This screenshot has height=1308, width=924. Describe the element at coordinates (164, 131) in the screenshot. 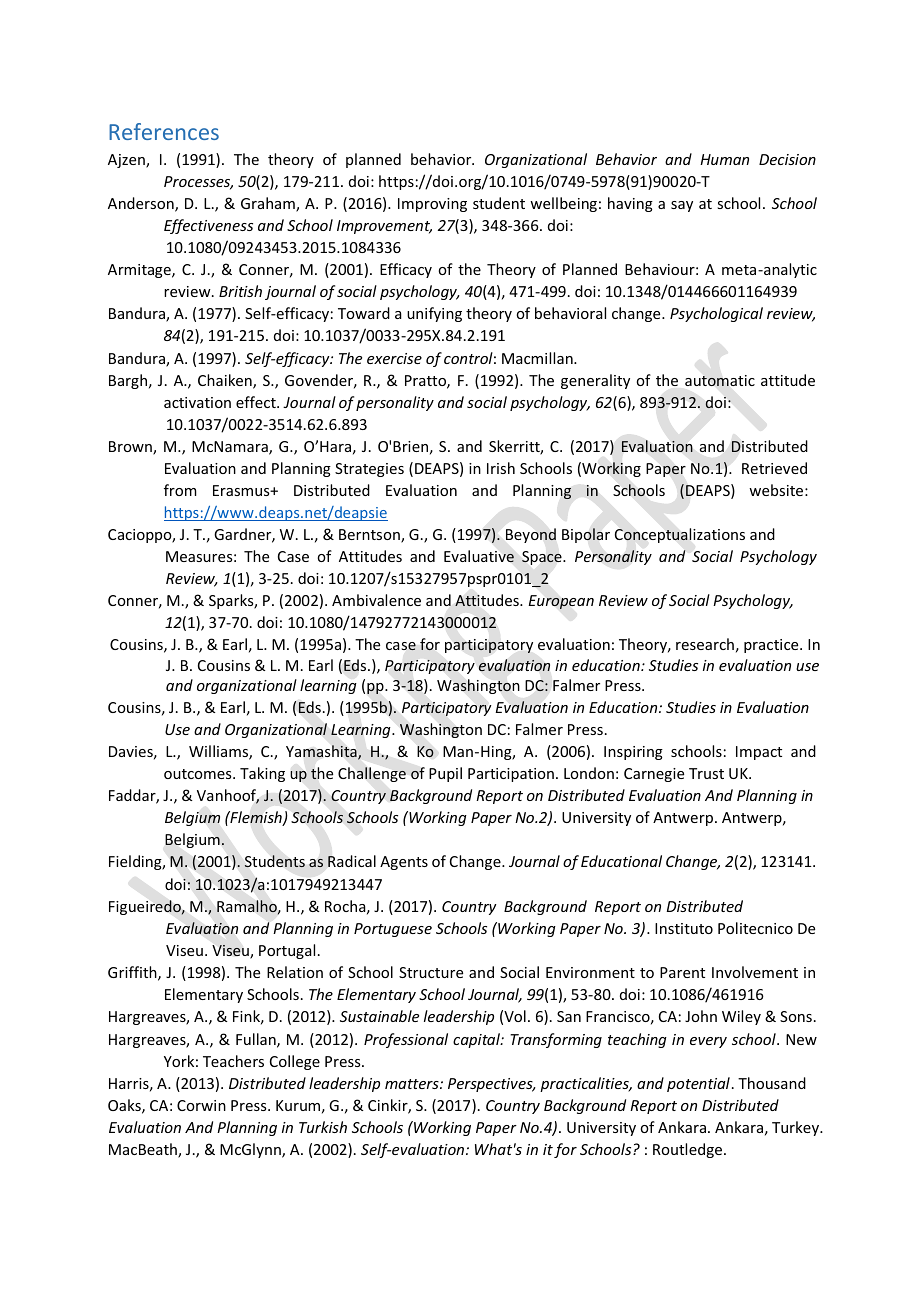

I see `References` at that location.
